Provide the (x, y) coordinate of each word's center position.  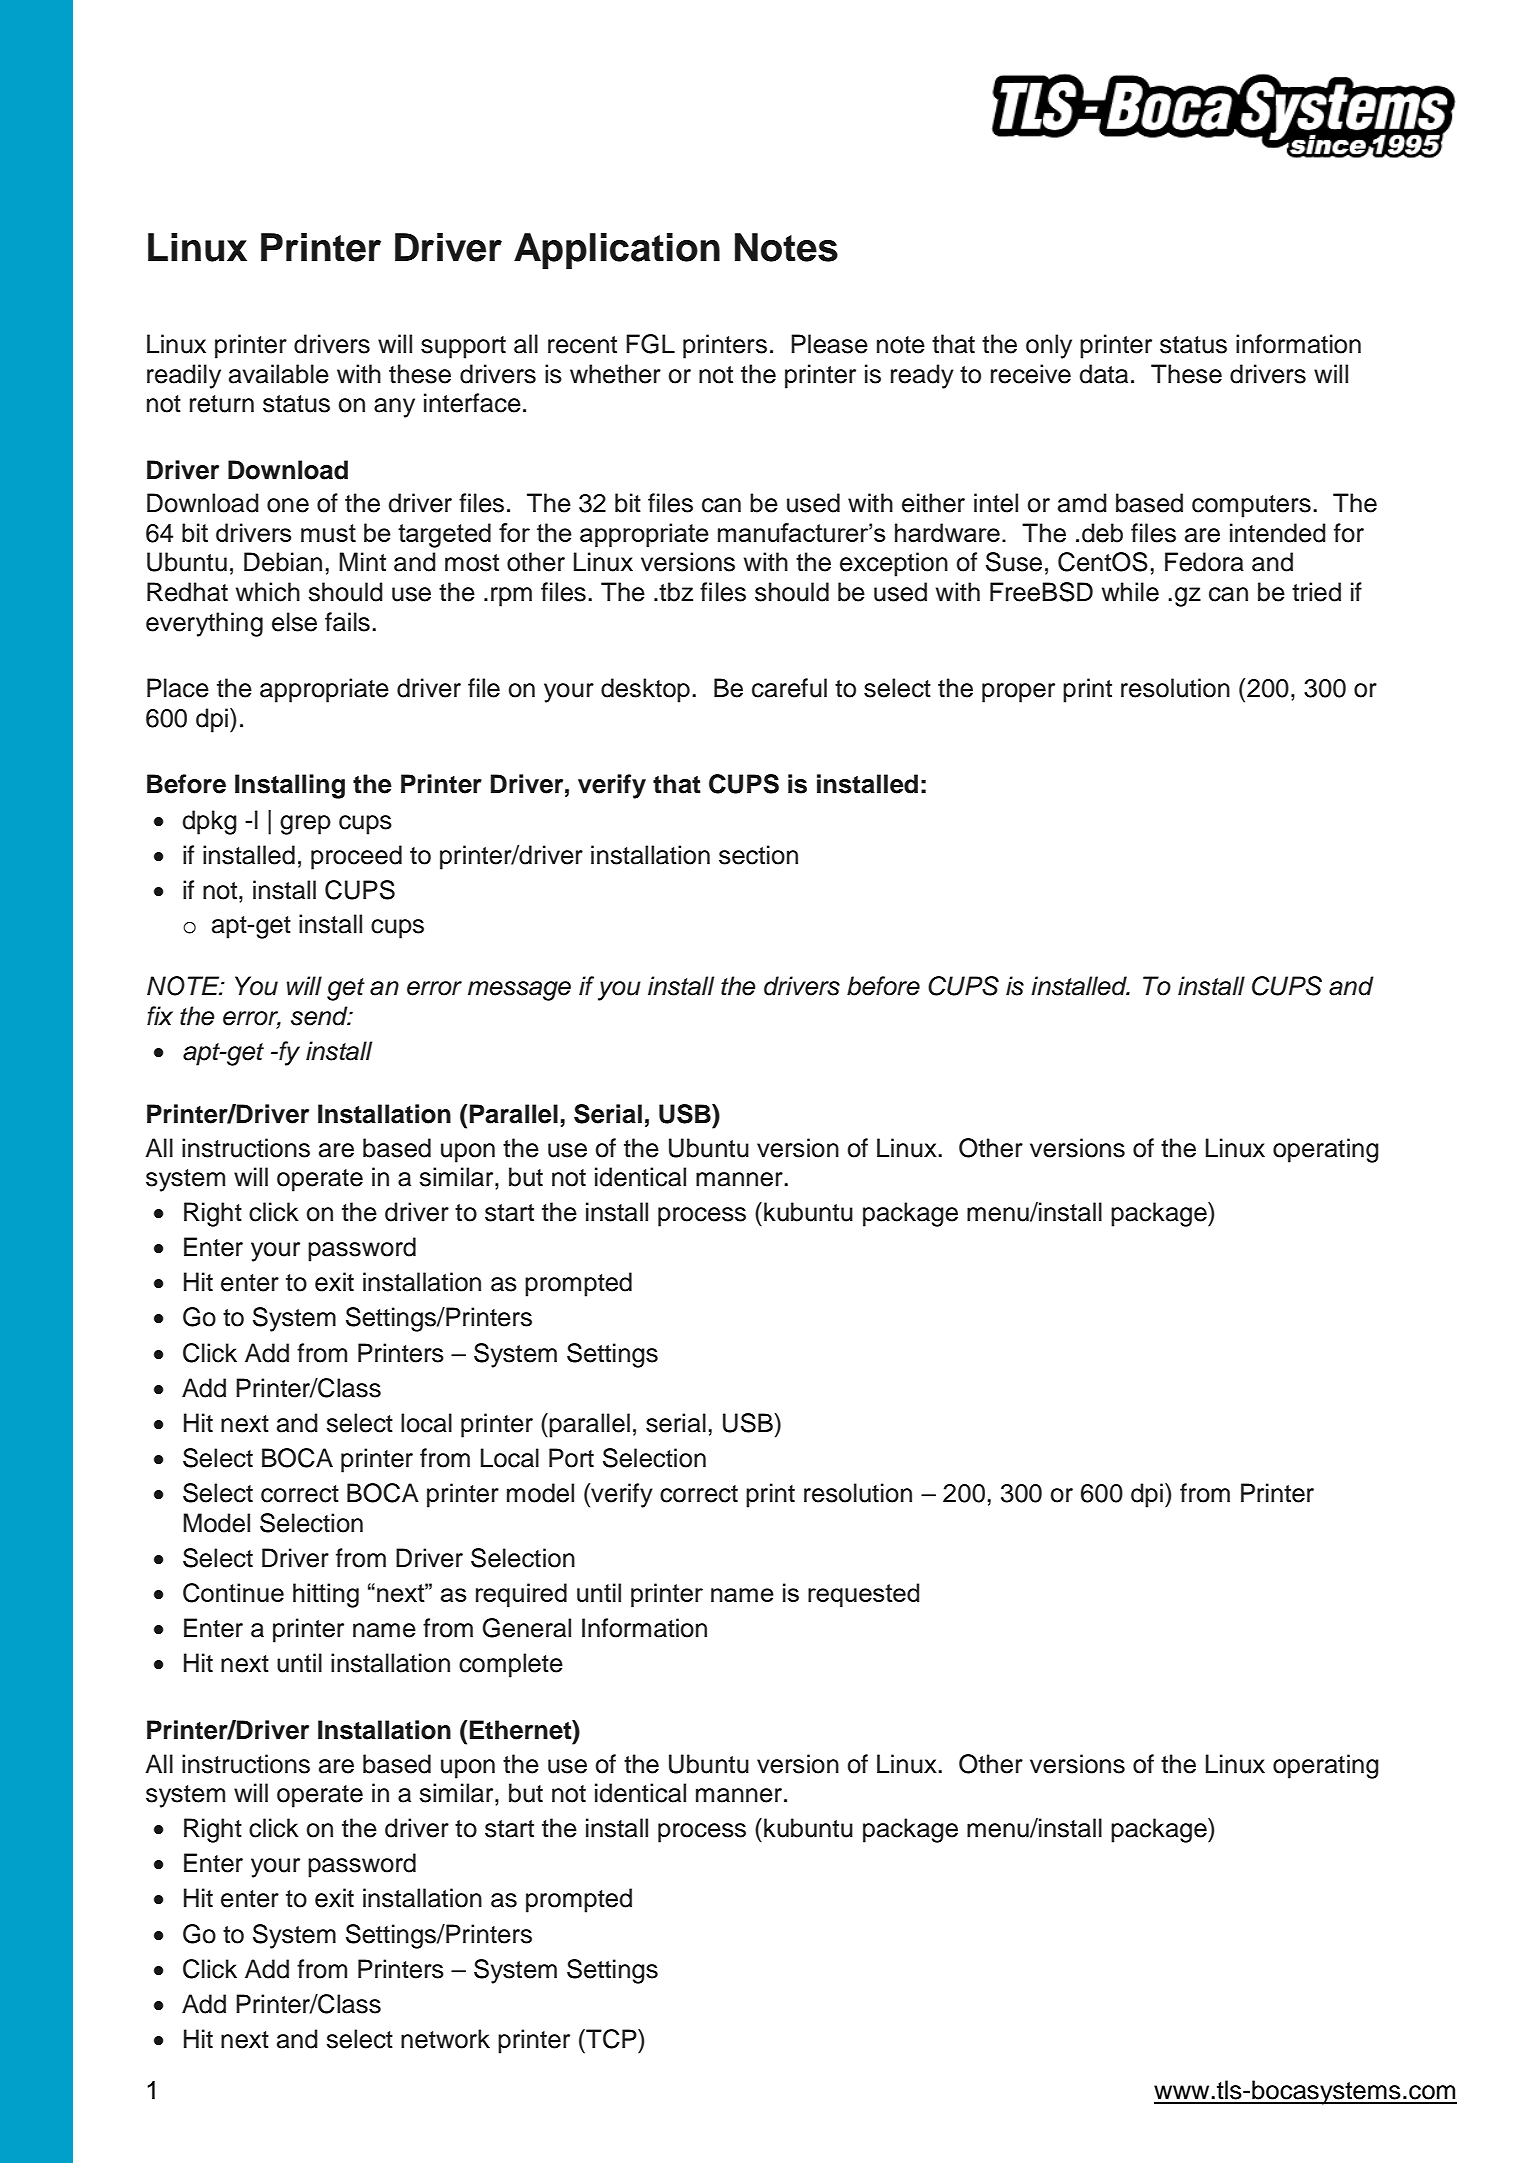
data (1103, 374)
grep (305, 825)
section (758, 855)
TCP (611, 2039)
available (279, 374)
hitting (326, 1595)
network (445, 2039)
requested (863, 1595)
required (521, 1595)
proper (1018, 693)
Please (829, 344)
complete (511, 1665)
